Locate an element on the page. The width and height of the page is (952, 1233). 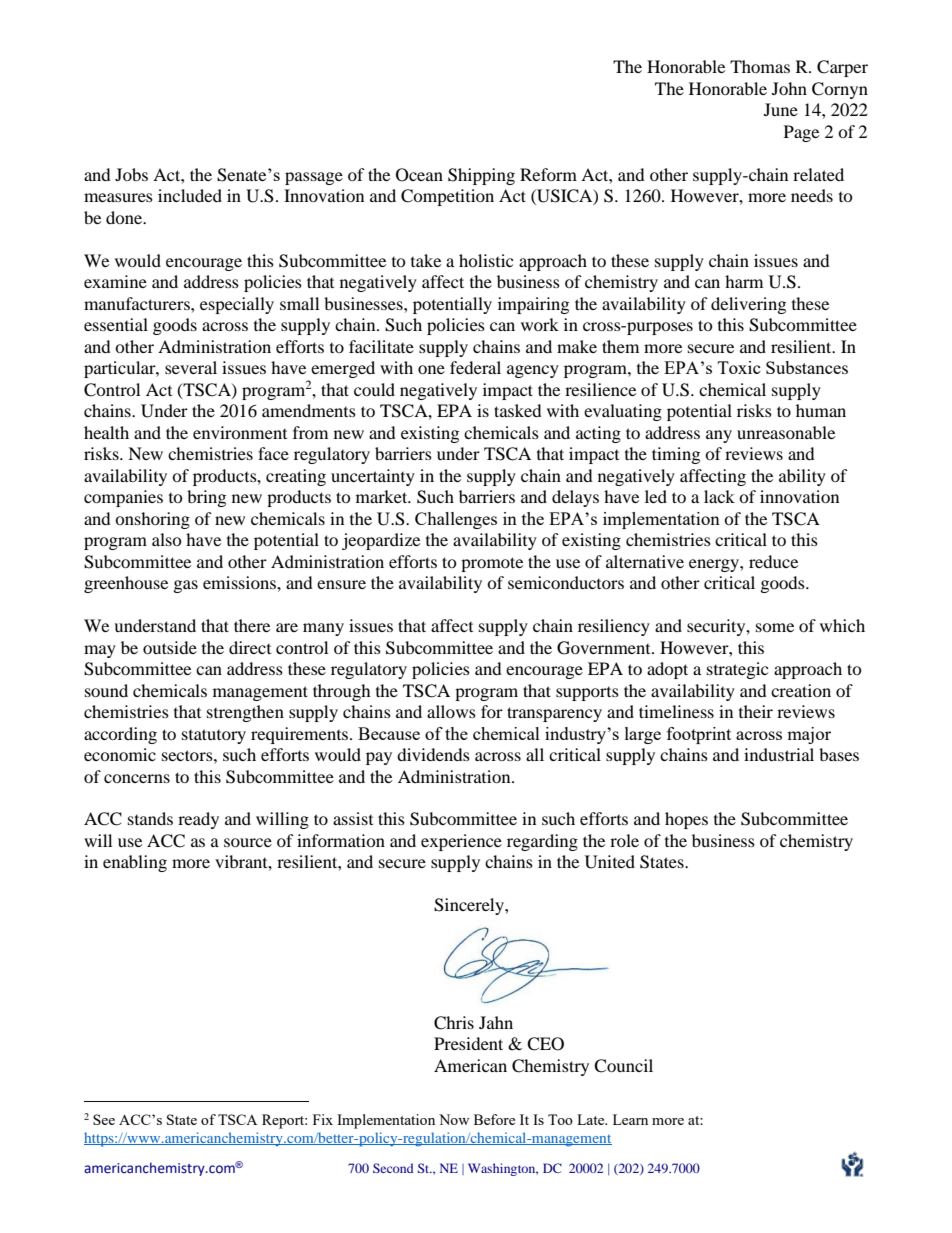
federal is located at coordinates (475, 367).
